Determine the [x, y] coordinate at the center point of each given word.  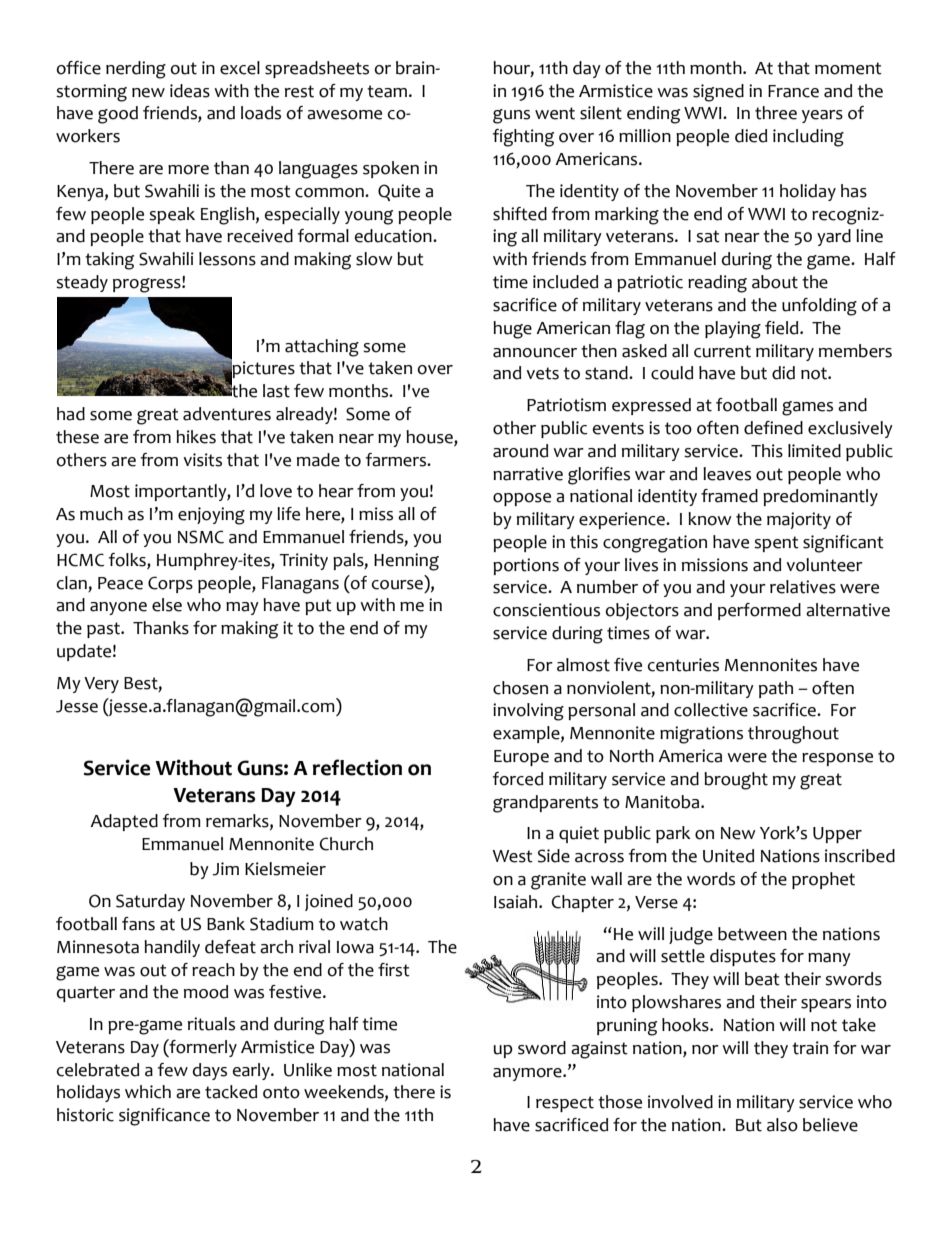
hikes [196, 437]
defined [773, 428]
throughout [793, 735]
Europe [521, 758]
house [430, 438]
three [776, 113]
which [148, 1092]
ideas [190, 91]
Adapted [124, 822]
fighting [523, 138]
